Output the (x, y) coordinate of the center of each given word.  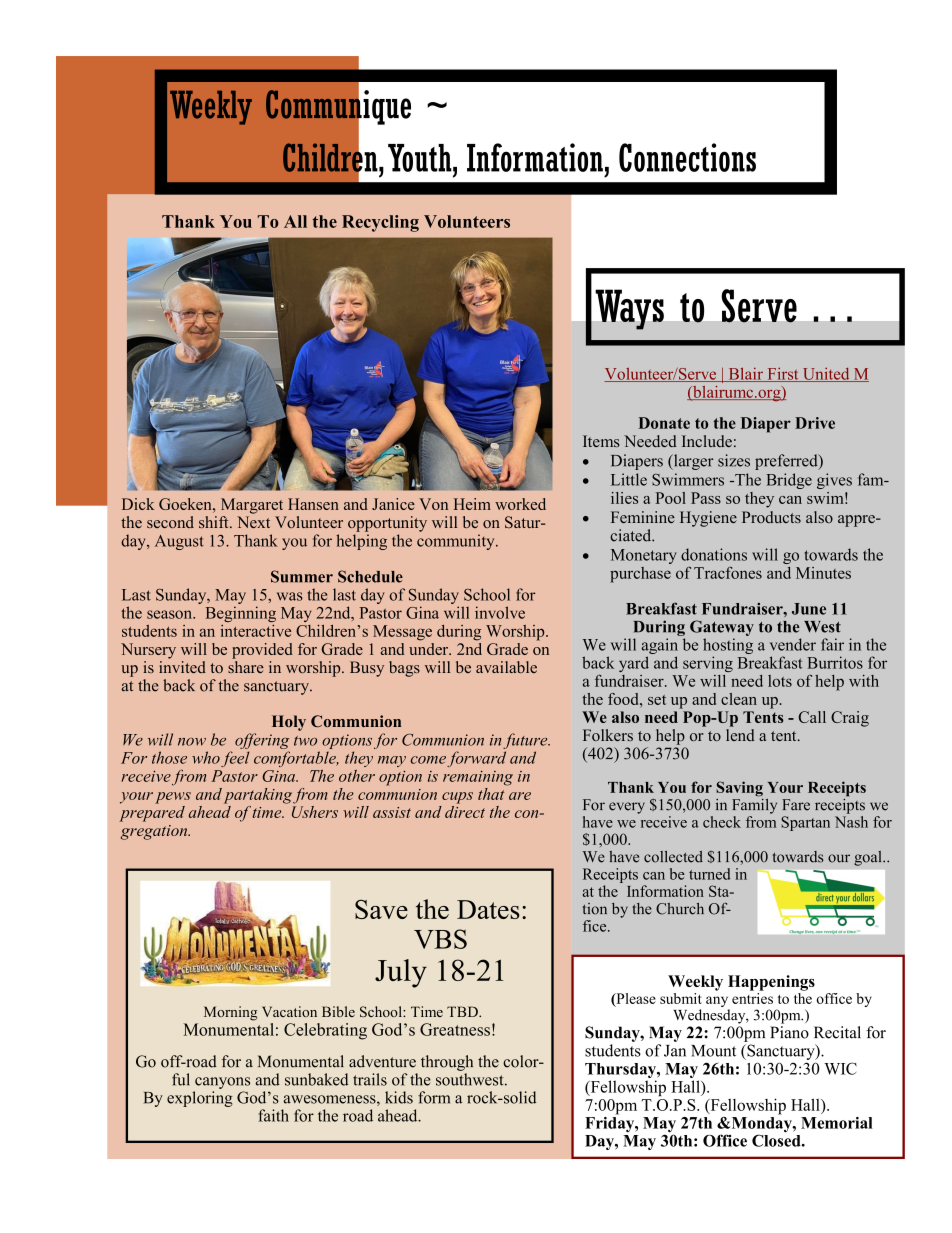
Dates (488, 909)
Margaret (252, 506)
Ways (630, 310)
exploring (200, 1099)
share (246, 665)
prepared (152, 812)
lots (780, 681)
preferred (787, 462)
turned (710, 874)
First (783, 374)
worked (520, 504)
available (506, 667)
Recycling (380, 223)
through (447, 1063)
